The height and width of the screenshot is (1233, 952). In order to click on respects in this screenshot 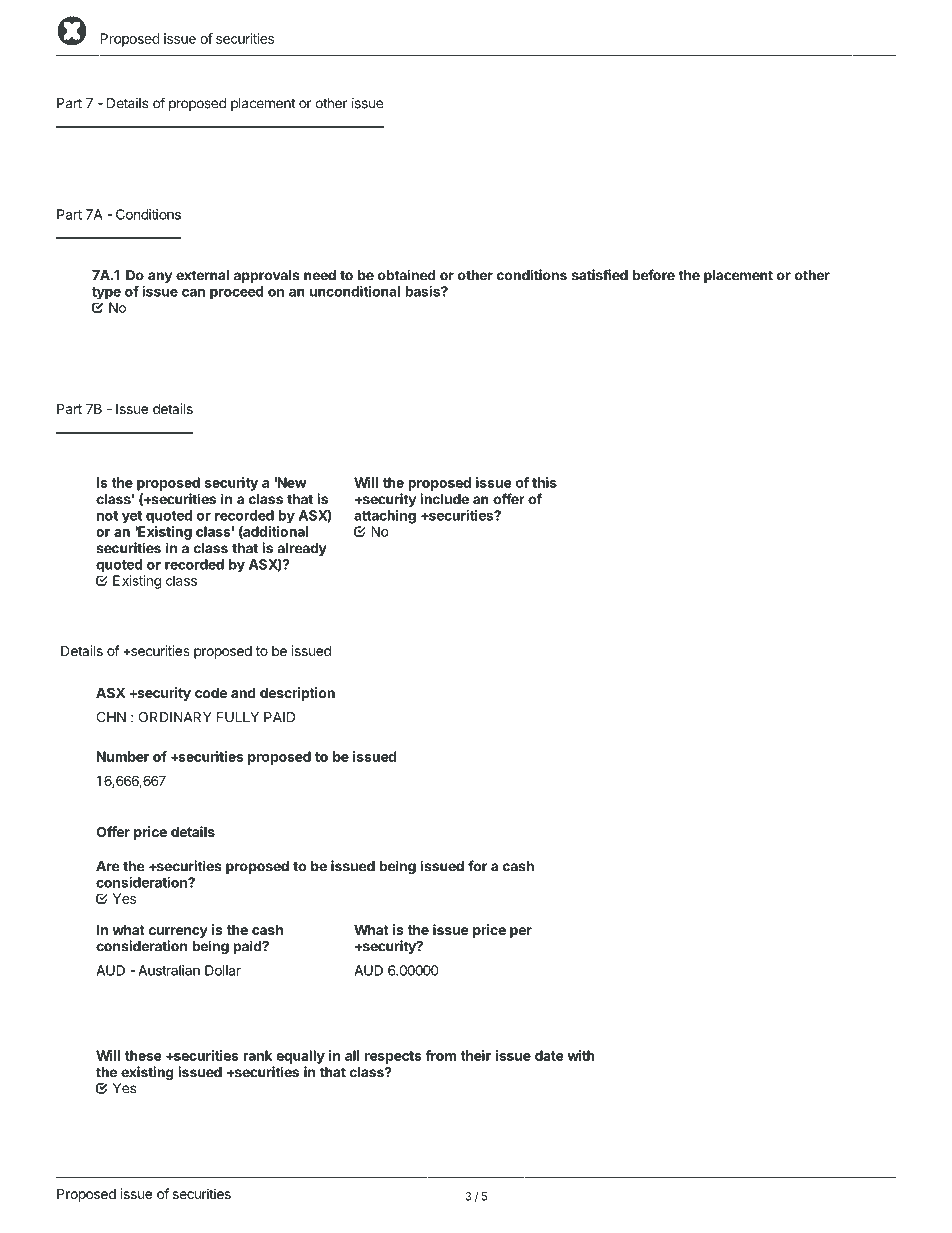, I will do `click(393, 1057)`.
